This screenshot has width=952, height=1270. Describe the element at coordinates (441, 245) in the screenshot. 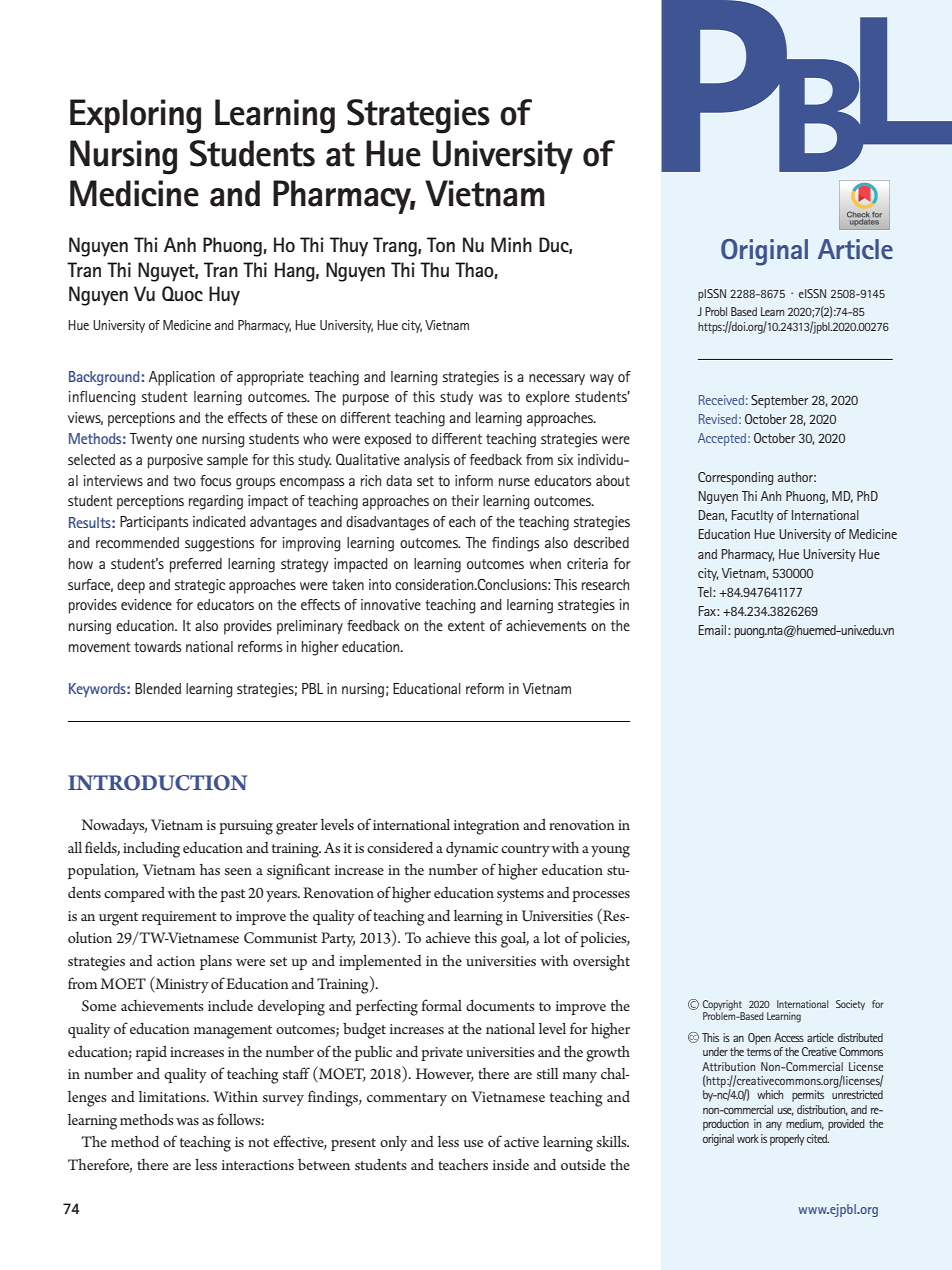

I see `Ton` at that location.
